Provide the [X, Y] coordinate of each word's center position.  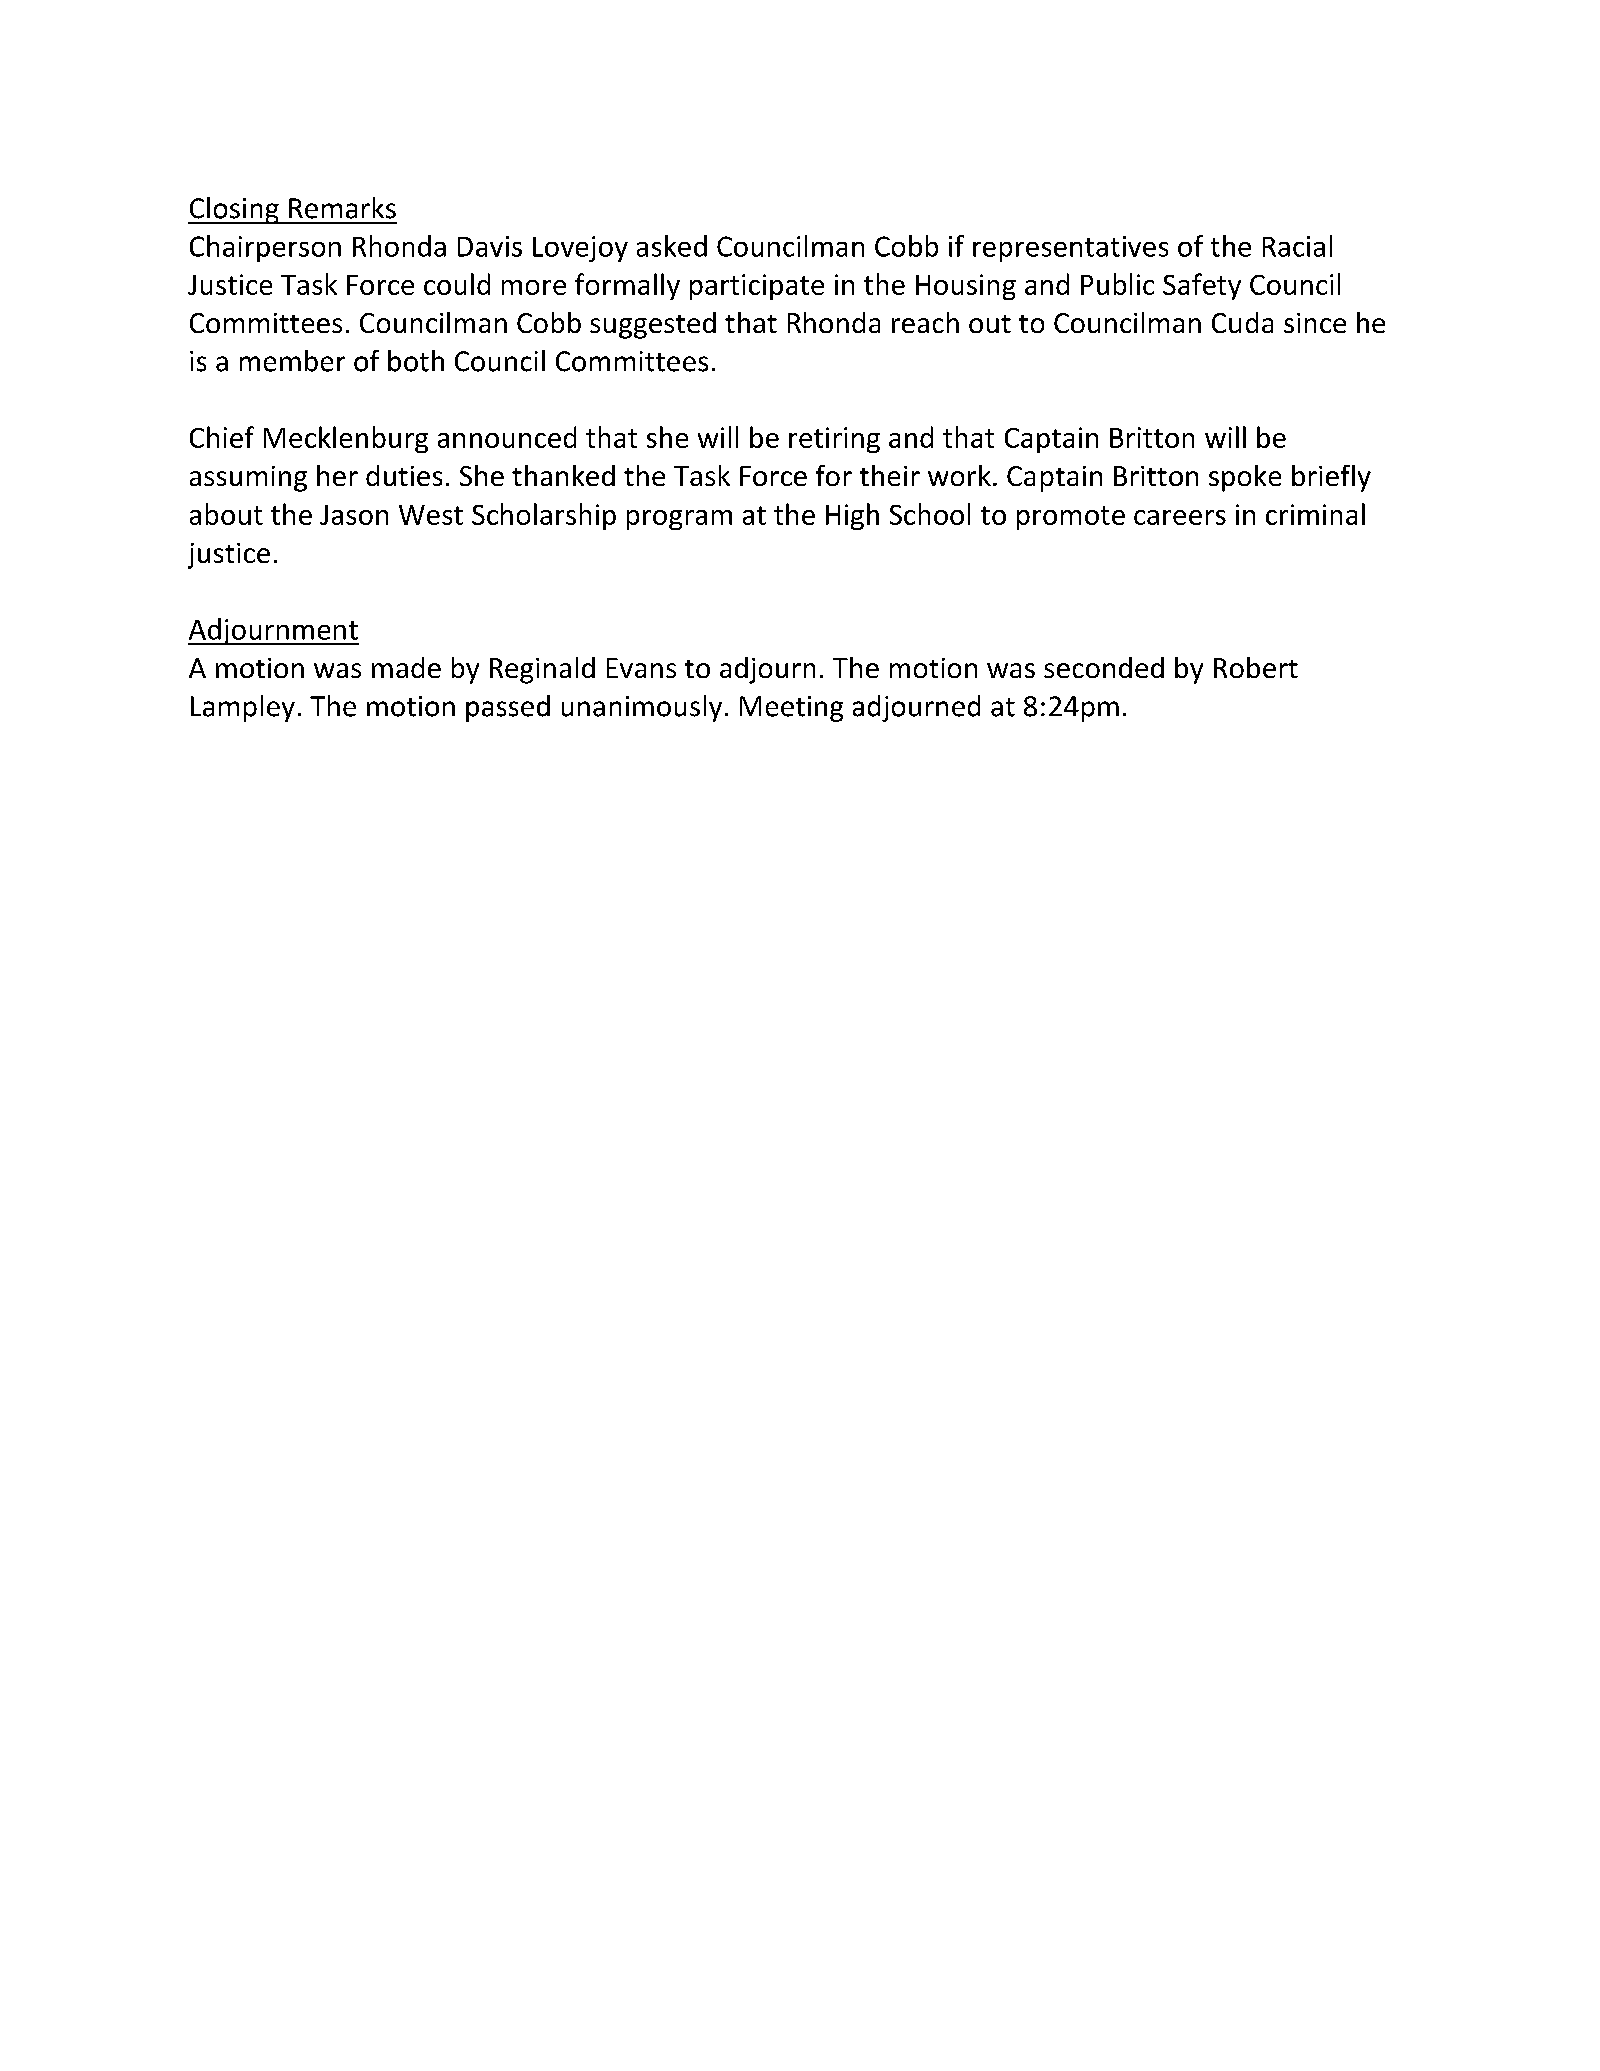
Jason [354, 515]
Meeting [791, 709]
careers [1180, 517]
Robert [1256, 667]
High [852, 516]
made [406, 667]
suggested [653, 325]
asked [672, 246]
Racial [1297, 246]
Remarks [342, 208]
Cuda [1242, 322]
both [416, 361]
